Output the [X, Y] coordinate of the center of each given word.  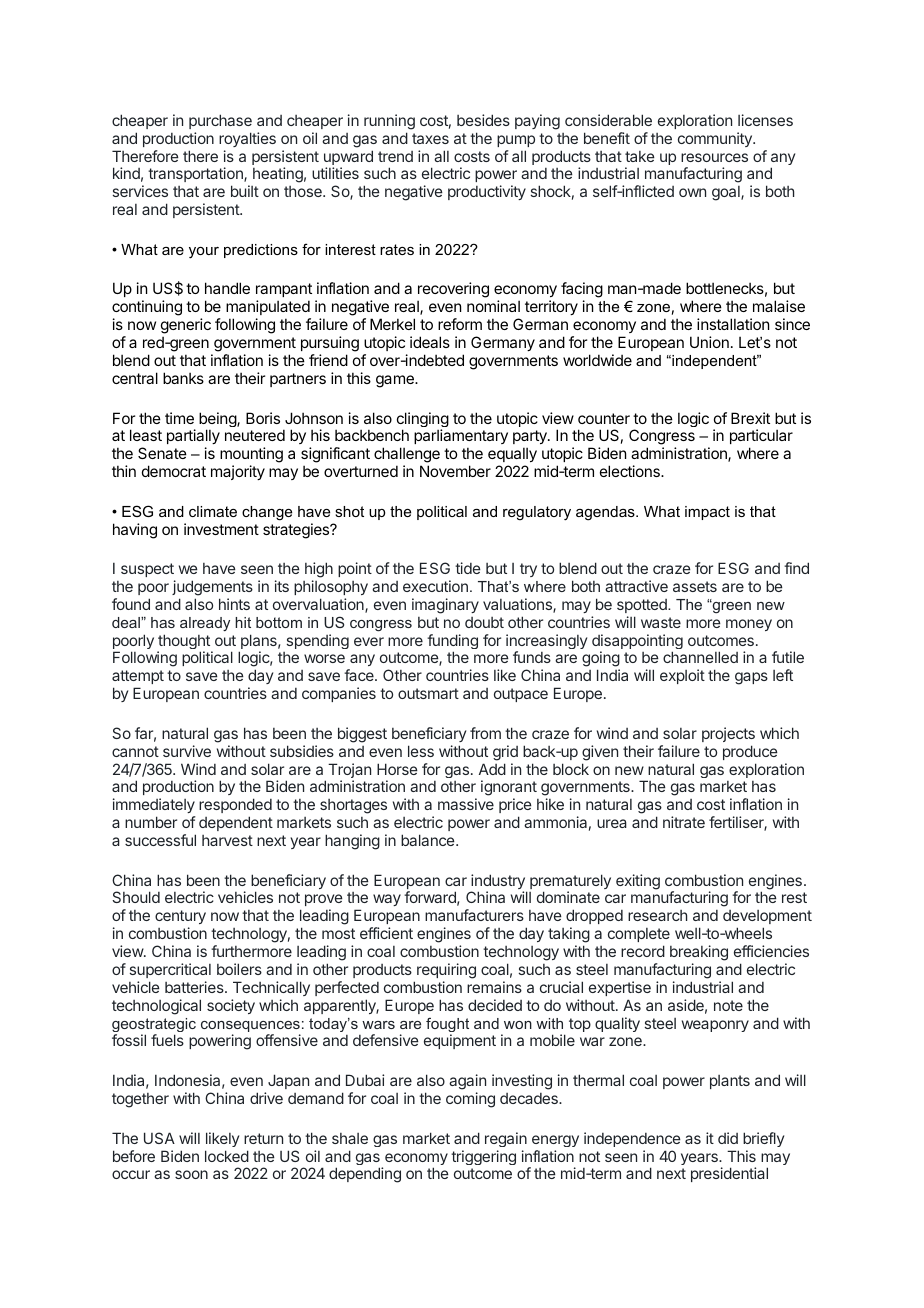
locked [227, 1156]
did [728, 1138]
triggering [483, 1157]
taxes [430, 138]
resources [714, 157]
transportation [196, 176]
